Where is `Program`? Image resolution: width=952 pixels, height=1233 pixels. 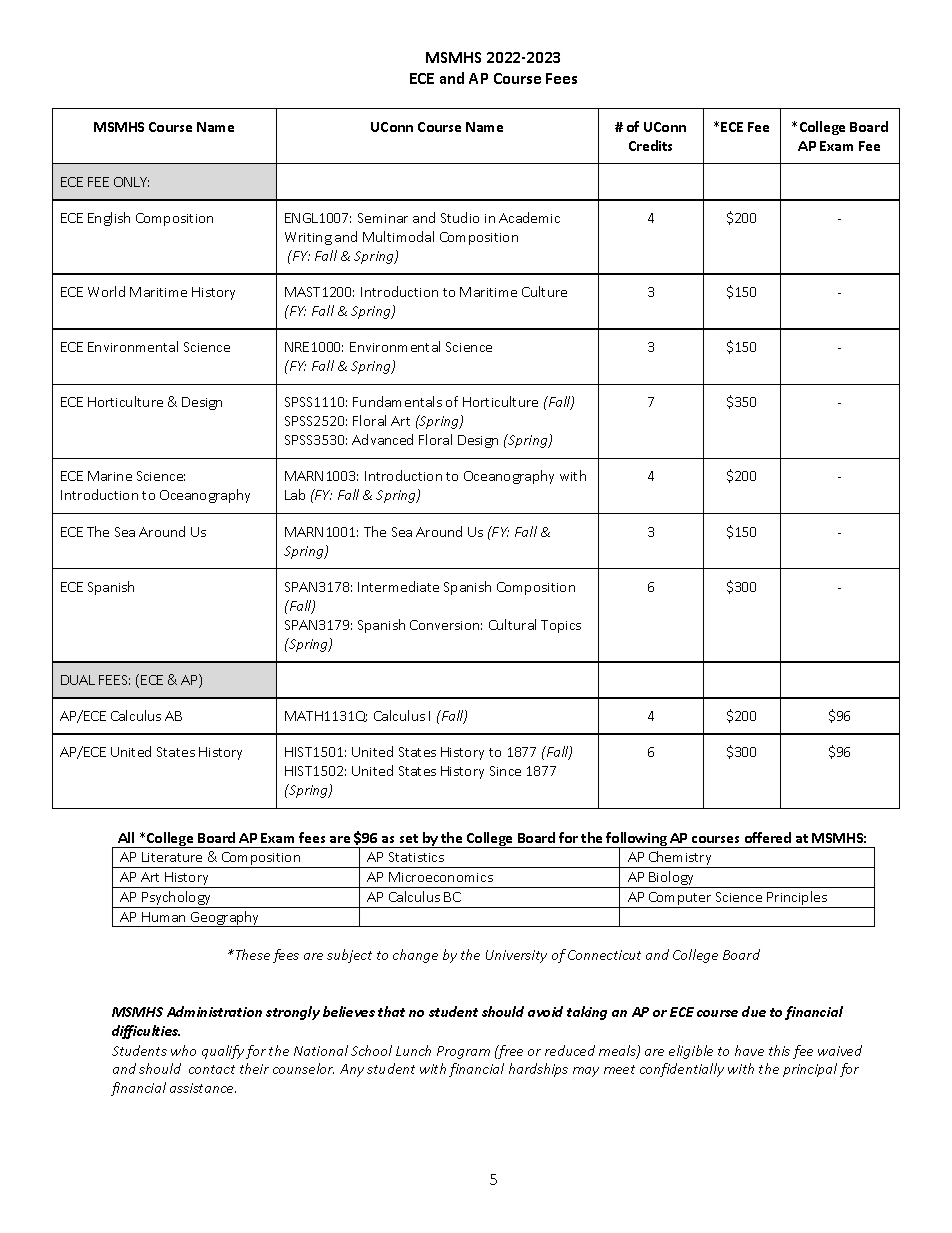
Program is located at coordinates (463, 1052).
